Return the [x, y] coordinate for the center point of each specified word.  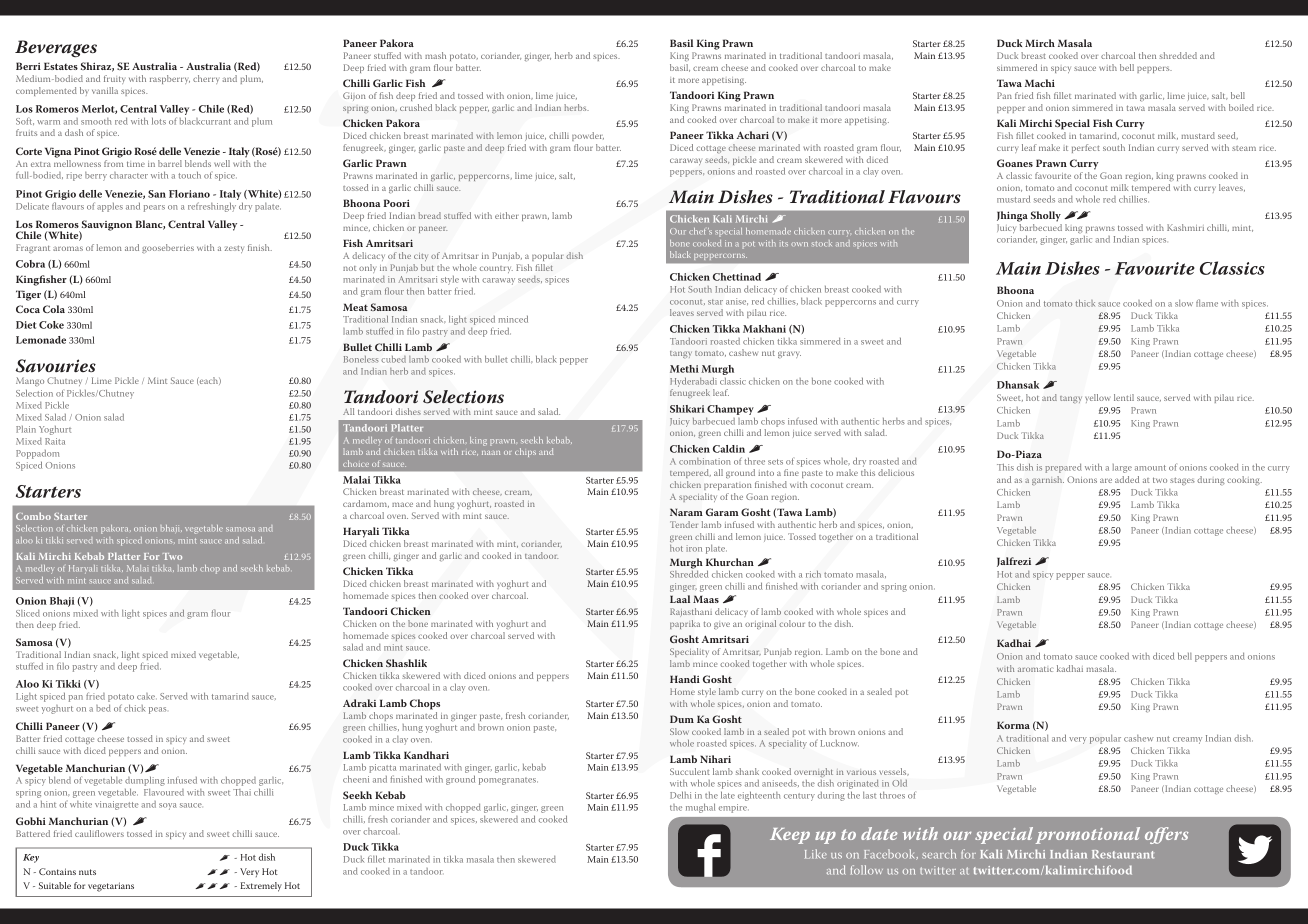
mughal [700, 808]
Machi [1040, 83]
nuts [87, 872]
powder [588, 136]
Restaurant [1123, 854]
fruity [114, 79]
